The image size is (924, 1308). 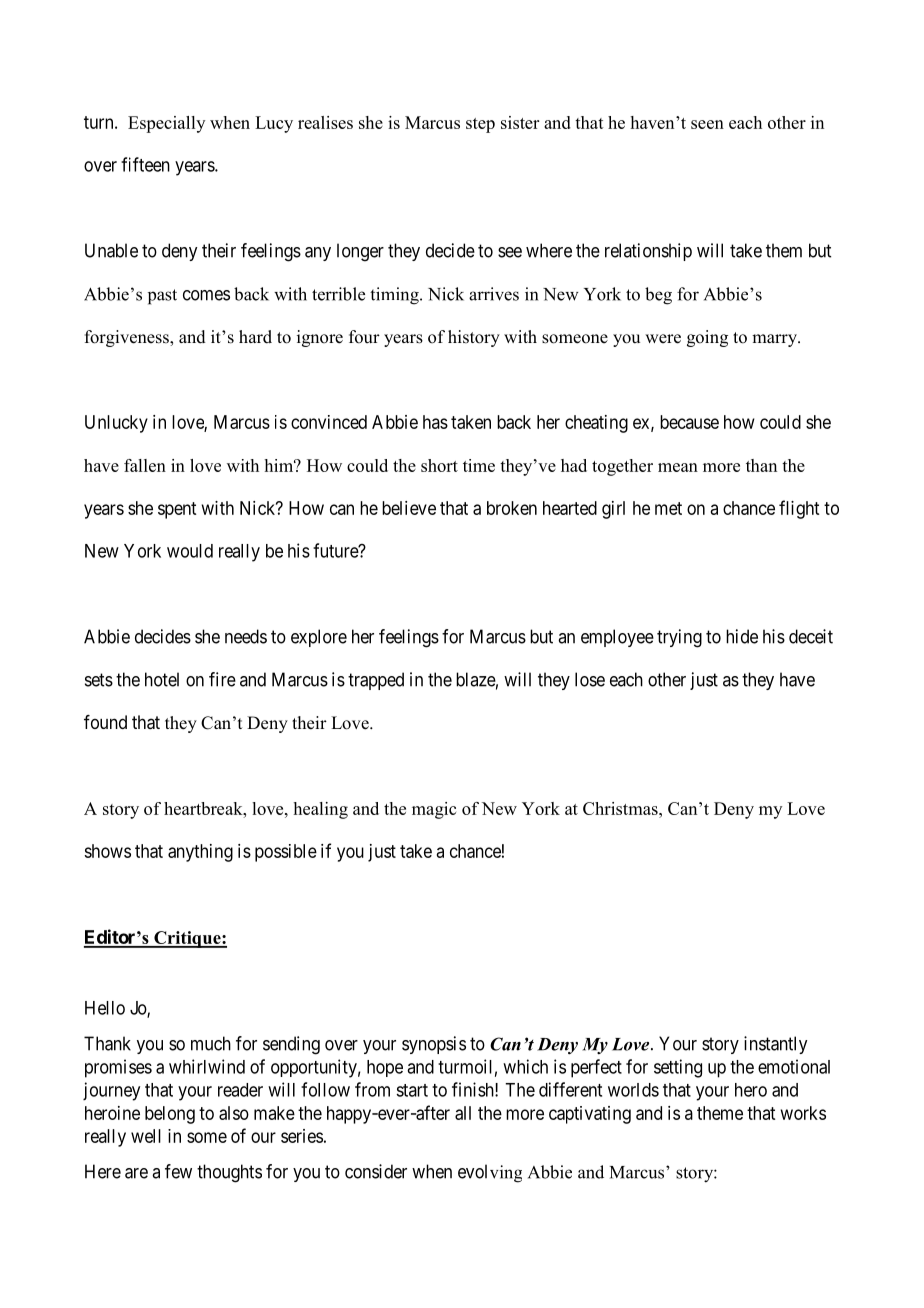 I want to click on synopsis, so click(x=434, y=1045).
